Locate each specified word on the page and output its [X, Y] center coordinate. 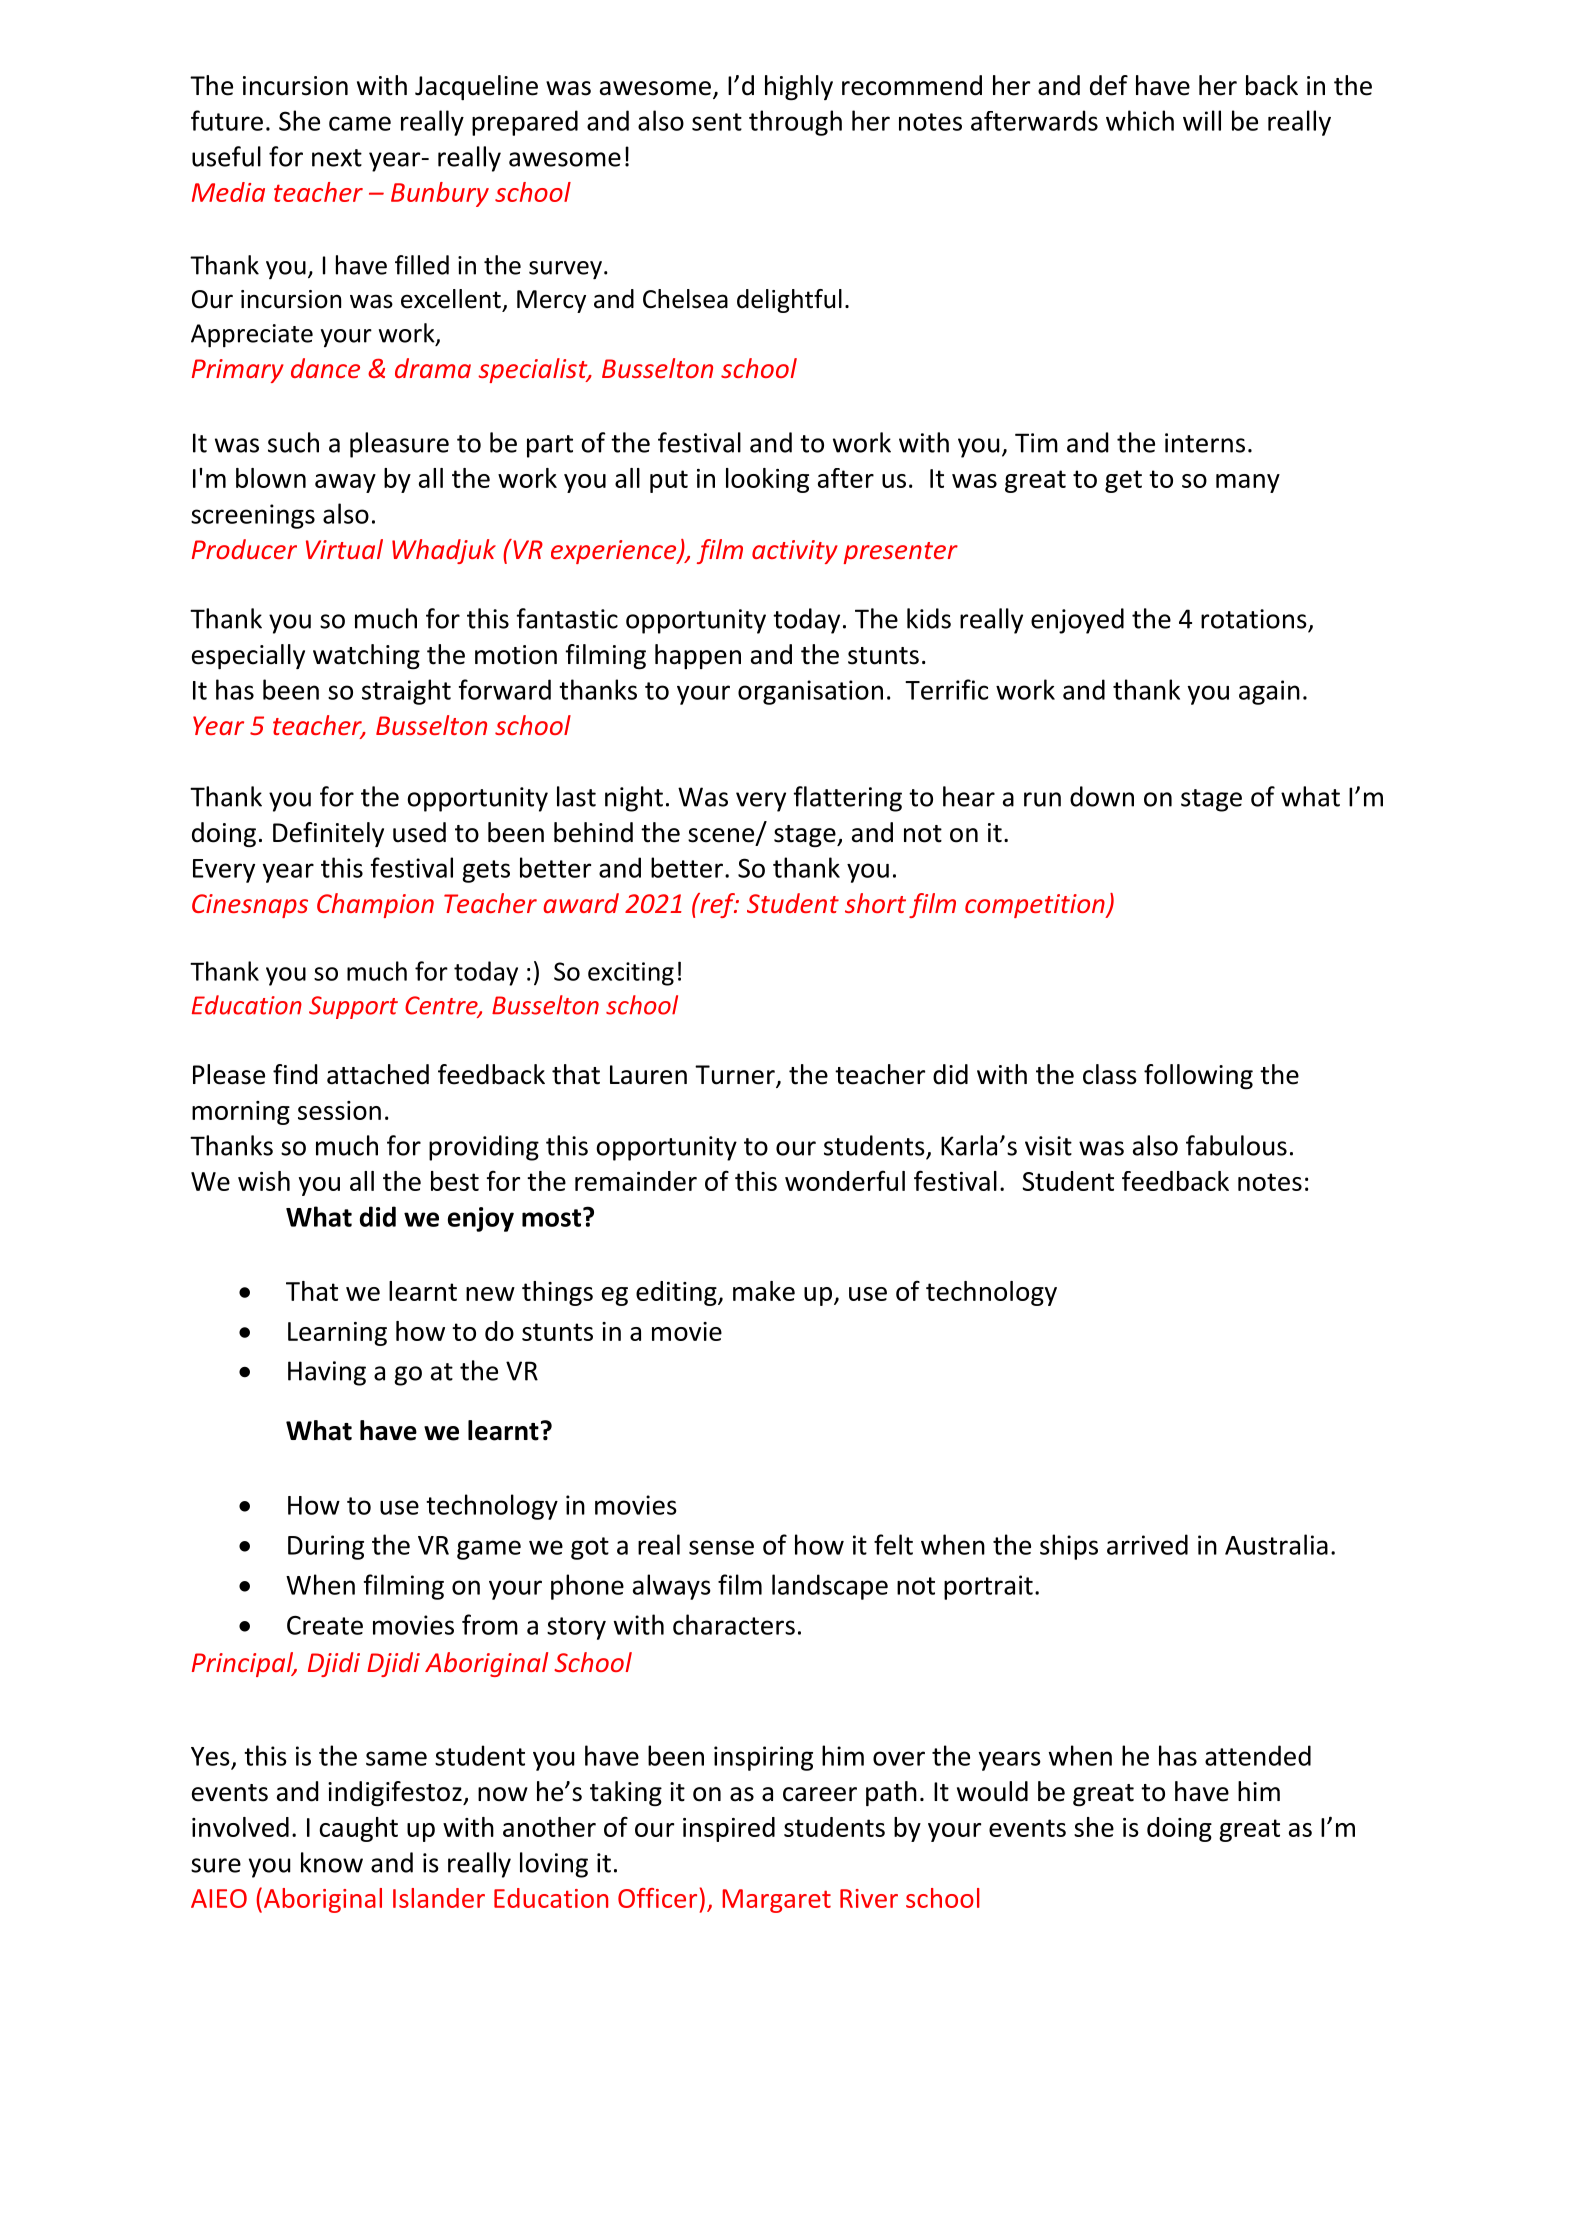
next [337, 158]
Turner [736, 1076]
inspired [729, 1829]
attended [1258, 1755]
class [1110, 1074]
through [795, 123]
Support [353, 1007]
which [1140, 120]
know [332, 1862]
